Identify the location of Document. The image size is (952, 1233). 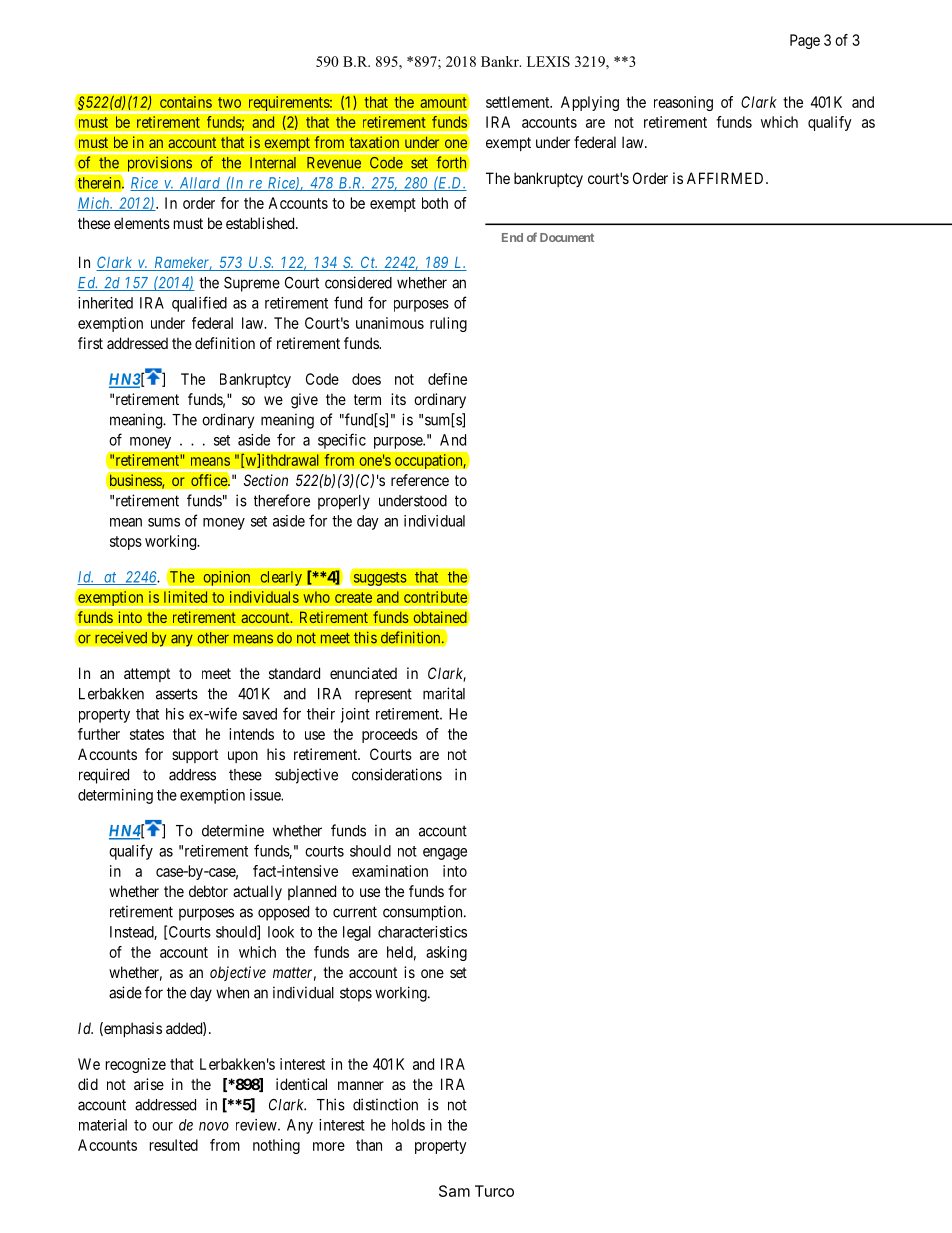
(567, 237).
